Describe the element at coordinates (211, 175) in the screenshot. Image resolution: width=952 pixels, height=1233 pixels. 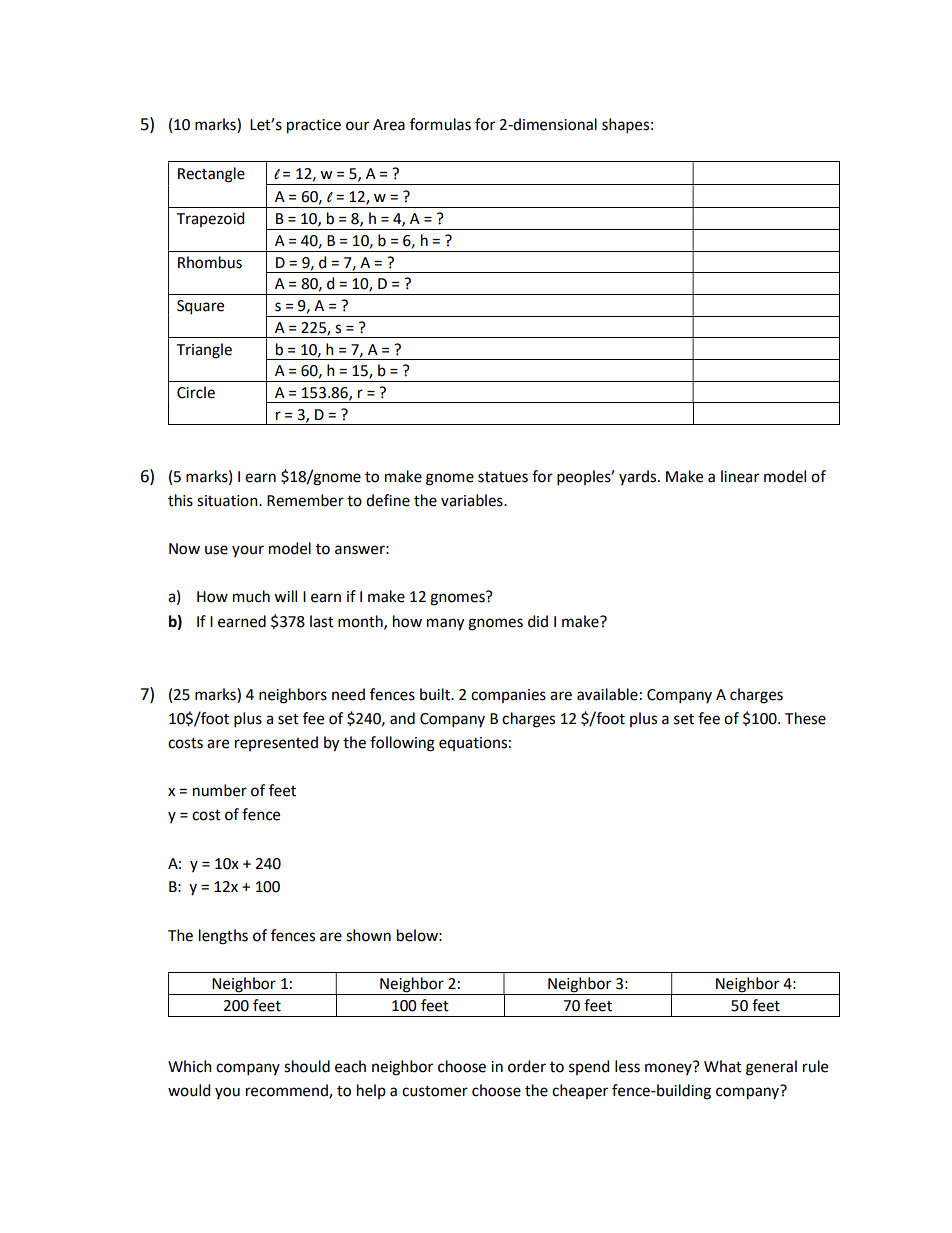
I see `Rectangle` at that location.
